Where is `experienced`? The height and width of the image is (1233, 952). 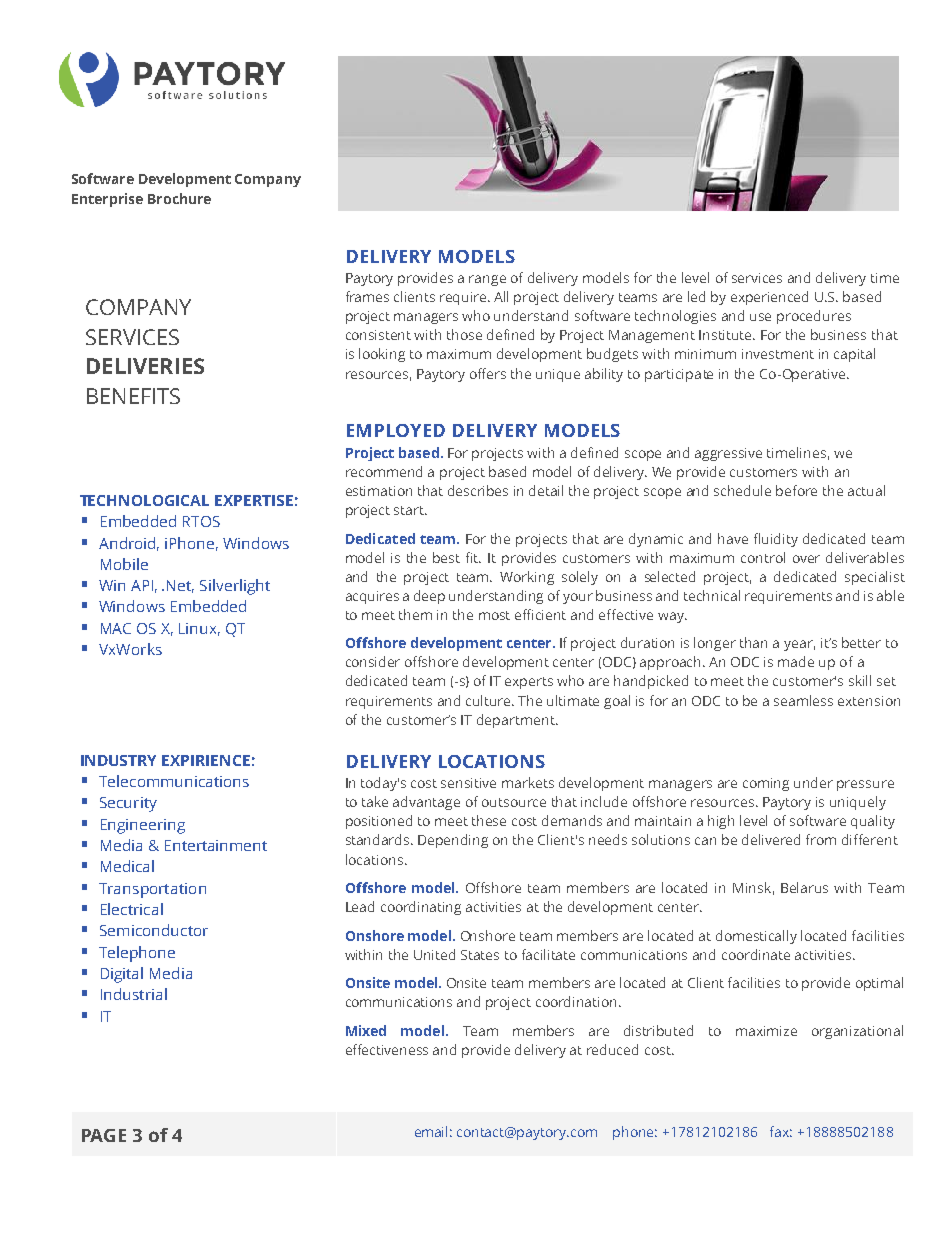
experienced is located at coordinates (769, 298).
